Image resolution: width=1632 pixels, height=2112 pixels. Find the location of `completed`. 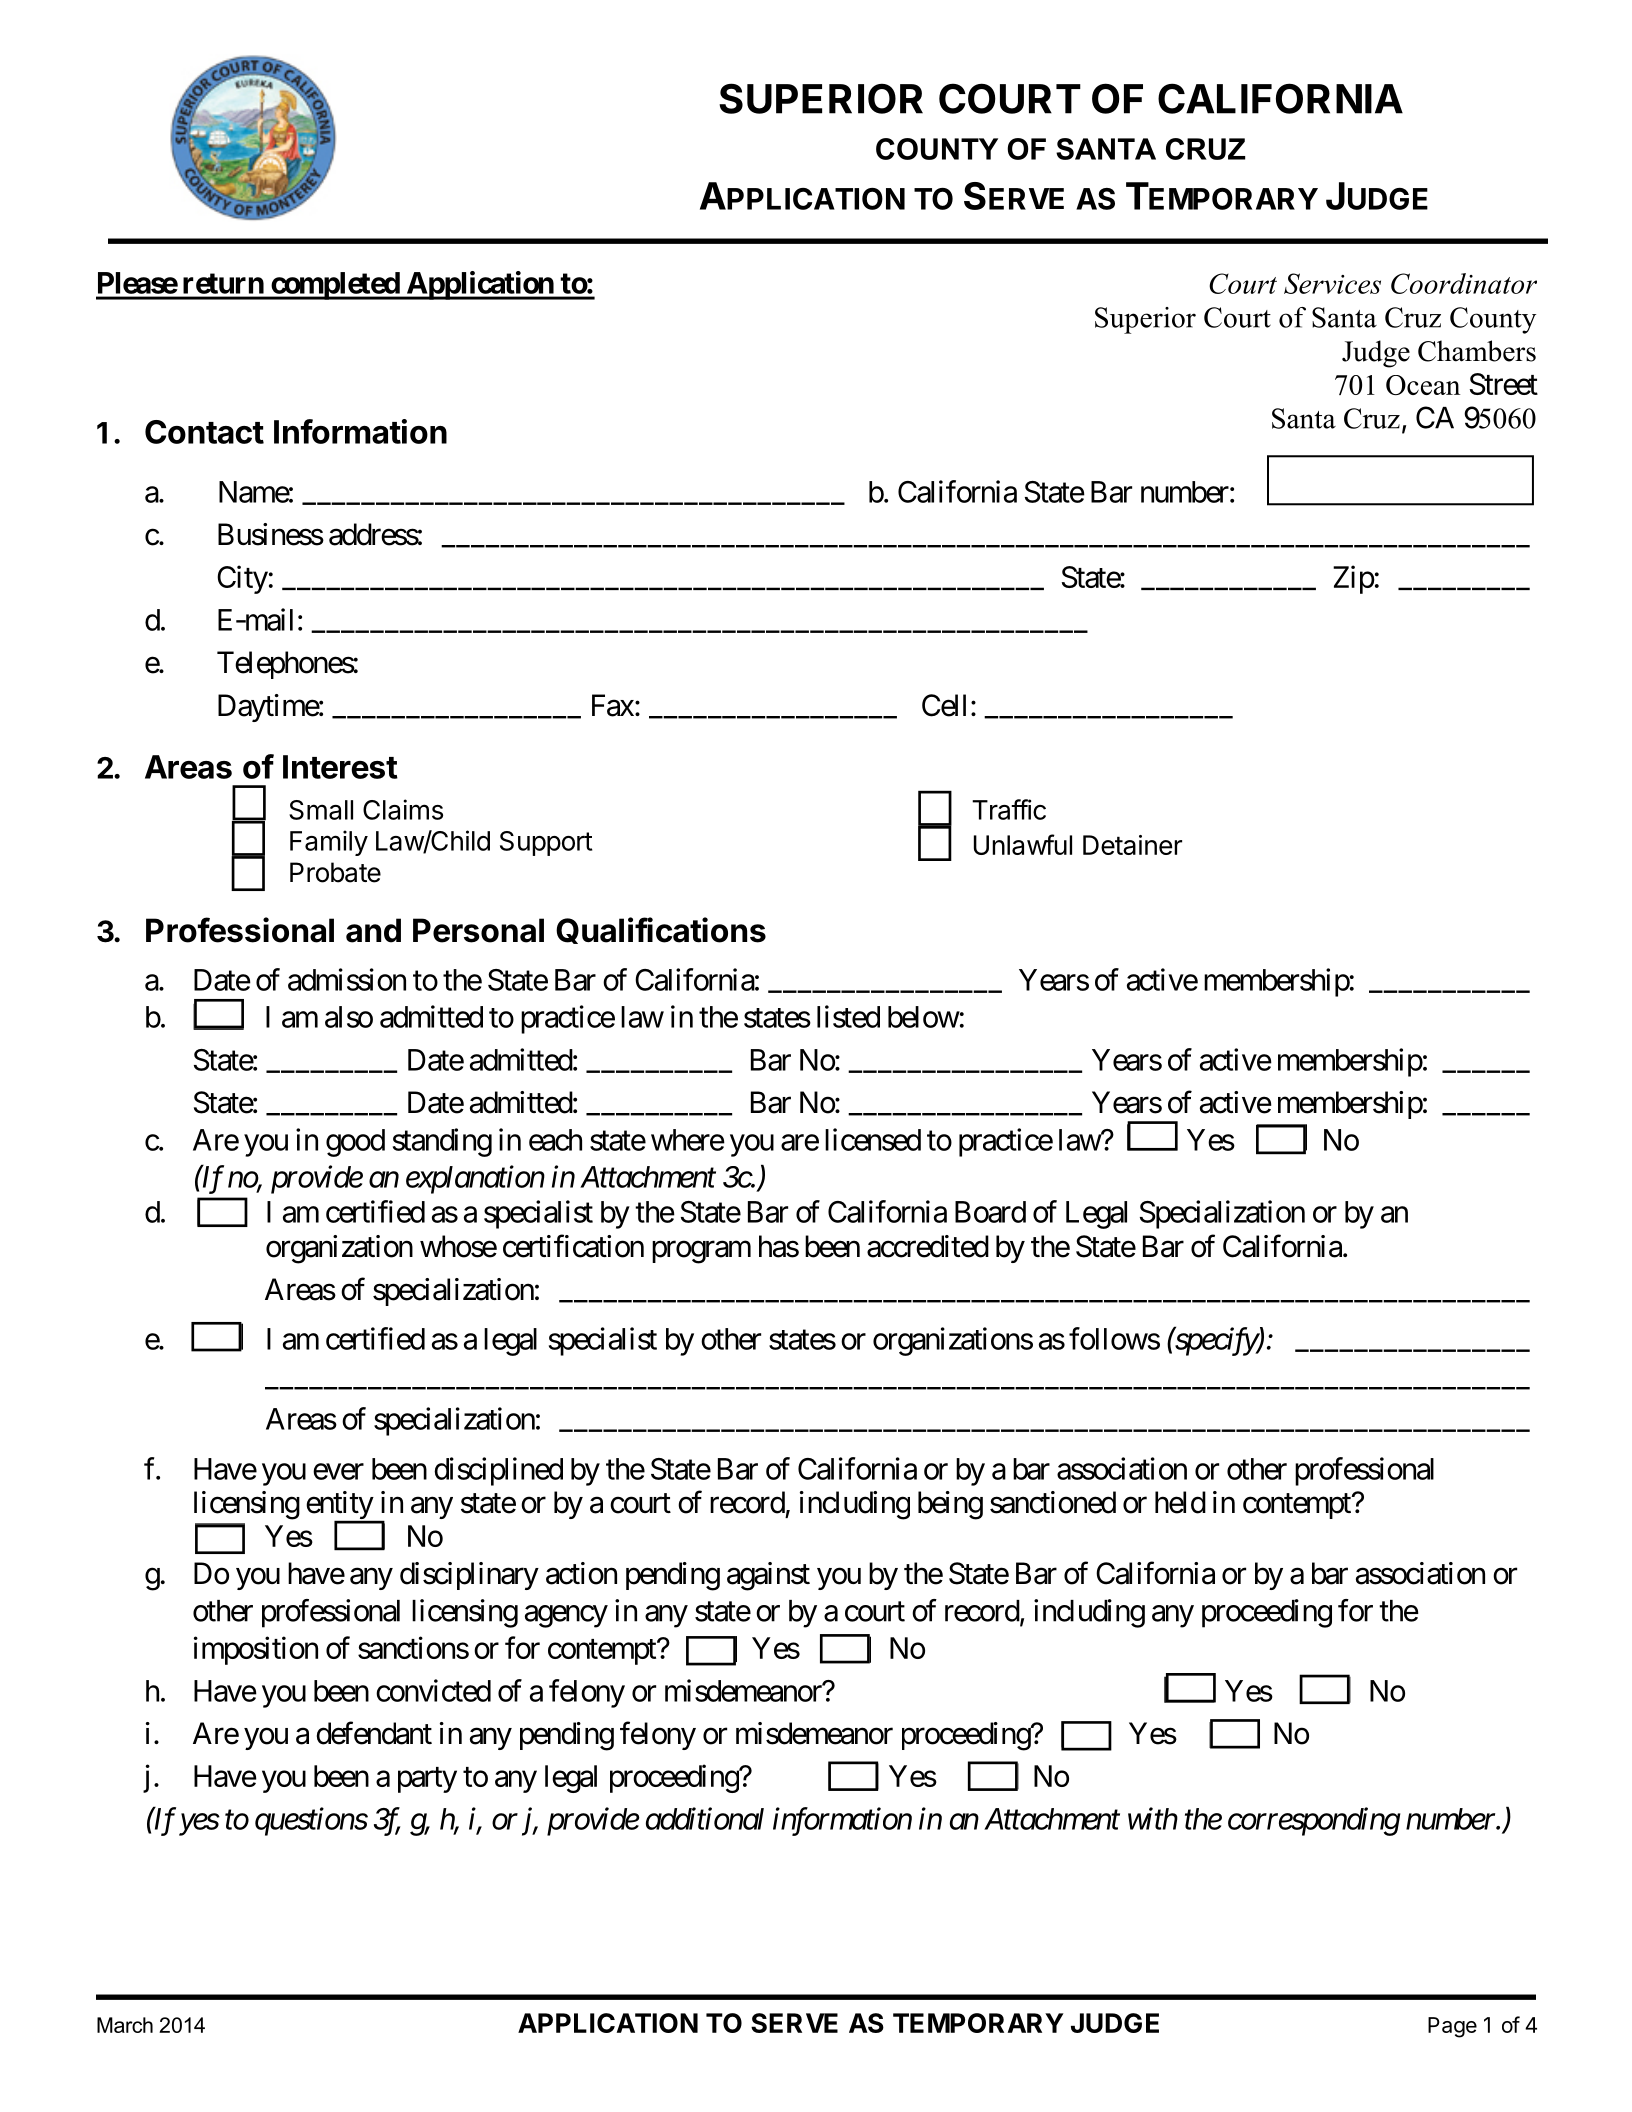

completed is located at coordinates (335, 286).
